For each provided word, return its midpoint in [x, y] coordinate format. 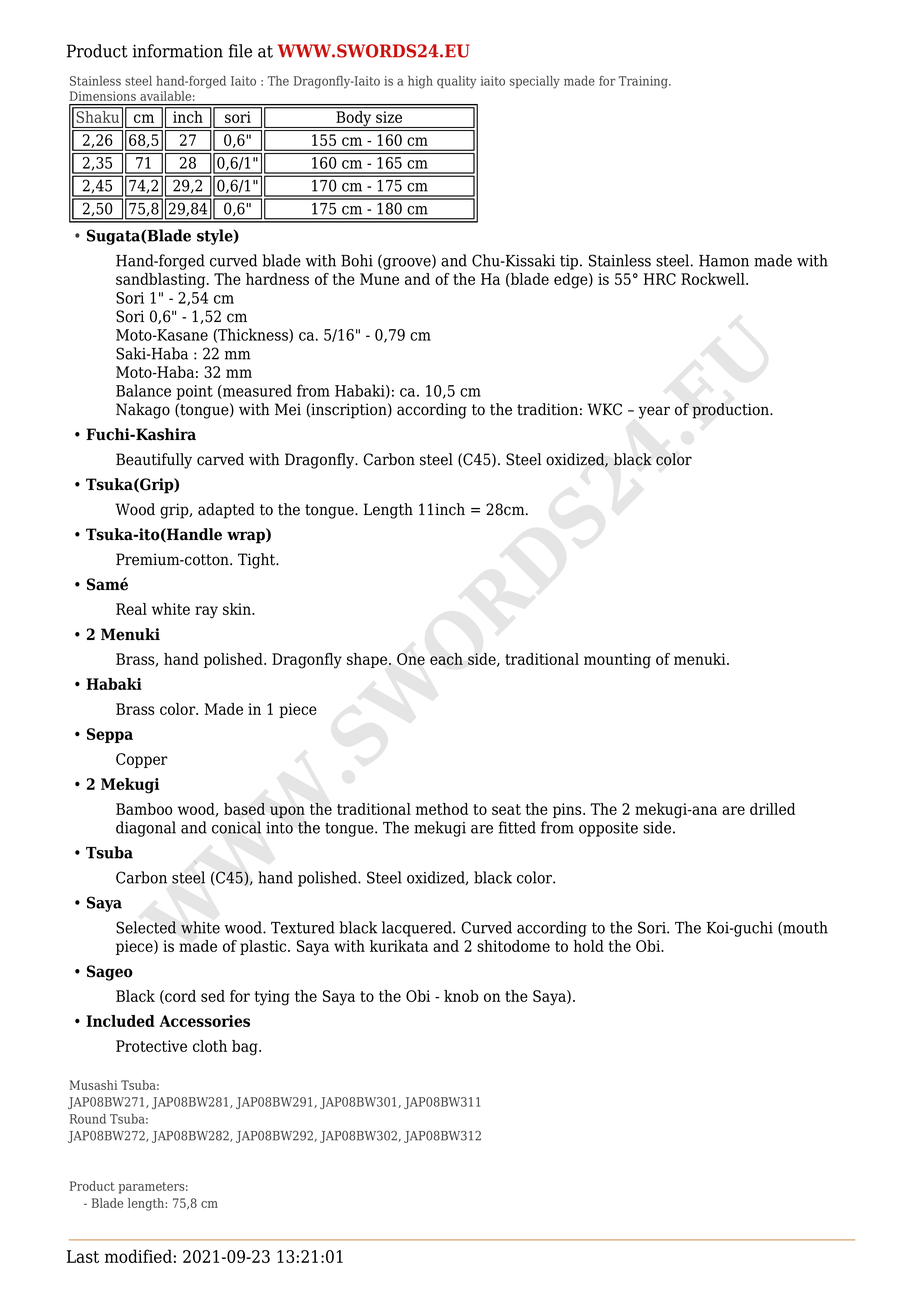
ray [206, 612]
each [446, 659]
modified [138, 1256]
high [420, 82]
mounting [617, 661]
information [178, 51]
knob [461, 996]
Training [644, 82]
